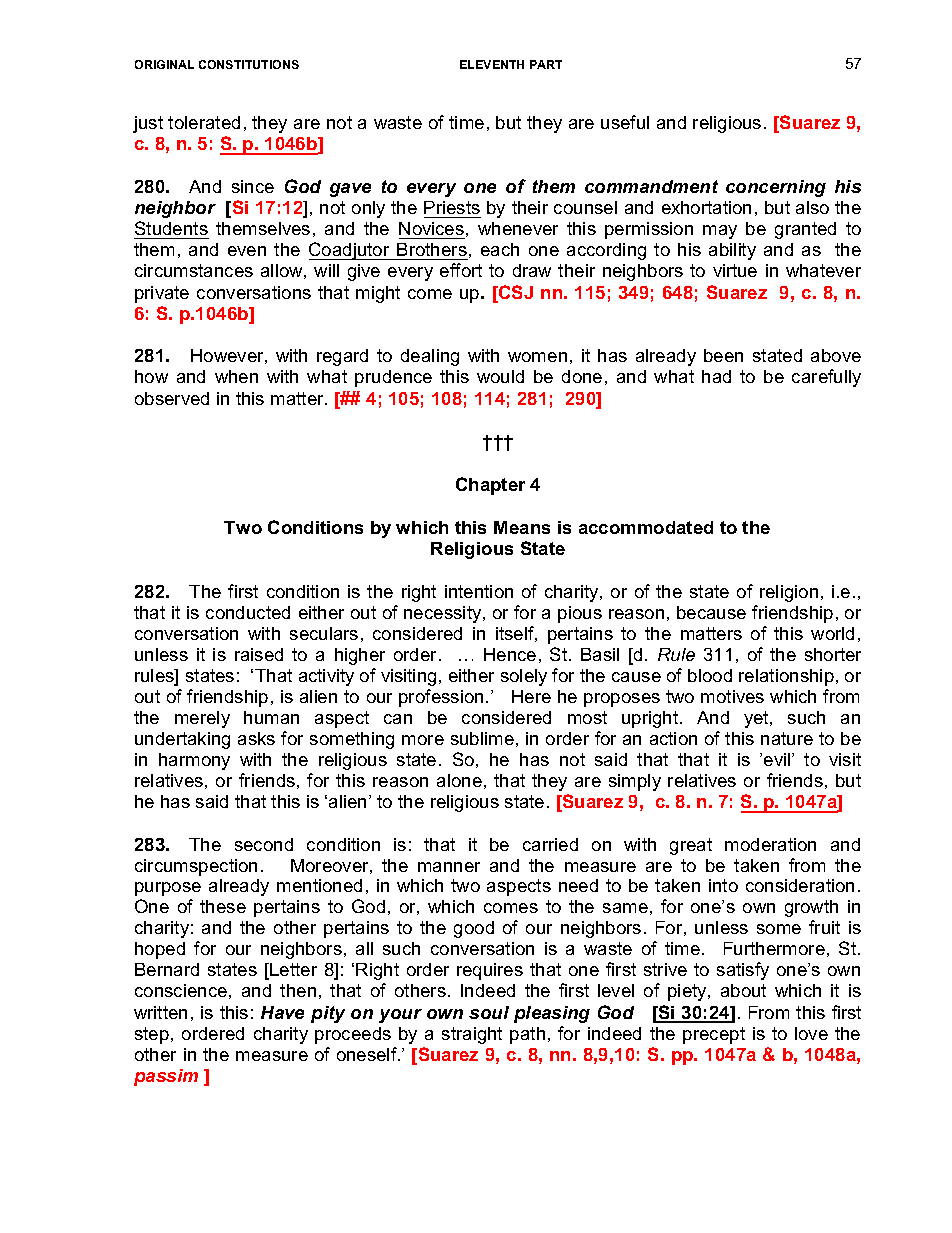  I want to click on soul, so click(489, 1012).
